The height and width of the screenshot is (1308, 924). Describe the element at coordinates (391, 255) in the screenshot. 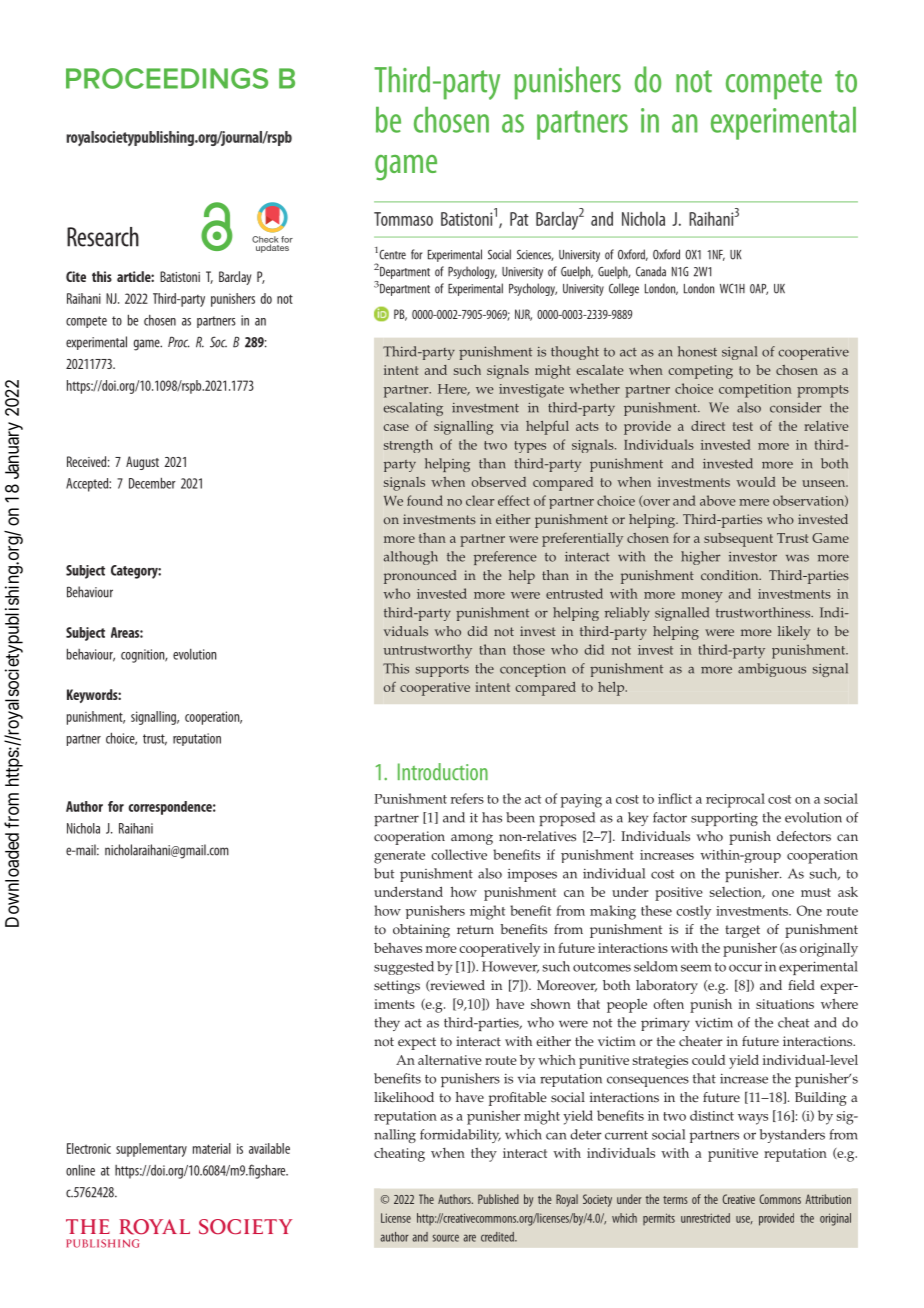

I see `Centre` at that location.
